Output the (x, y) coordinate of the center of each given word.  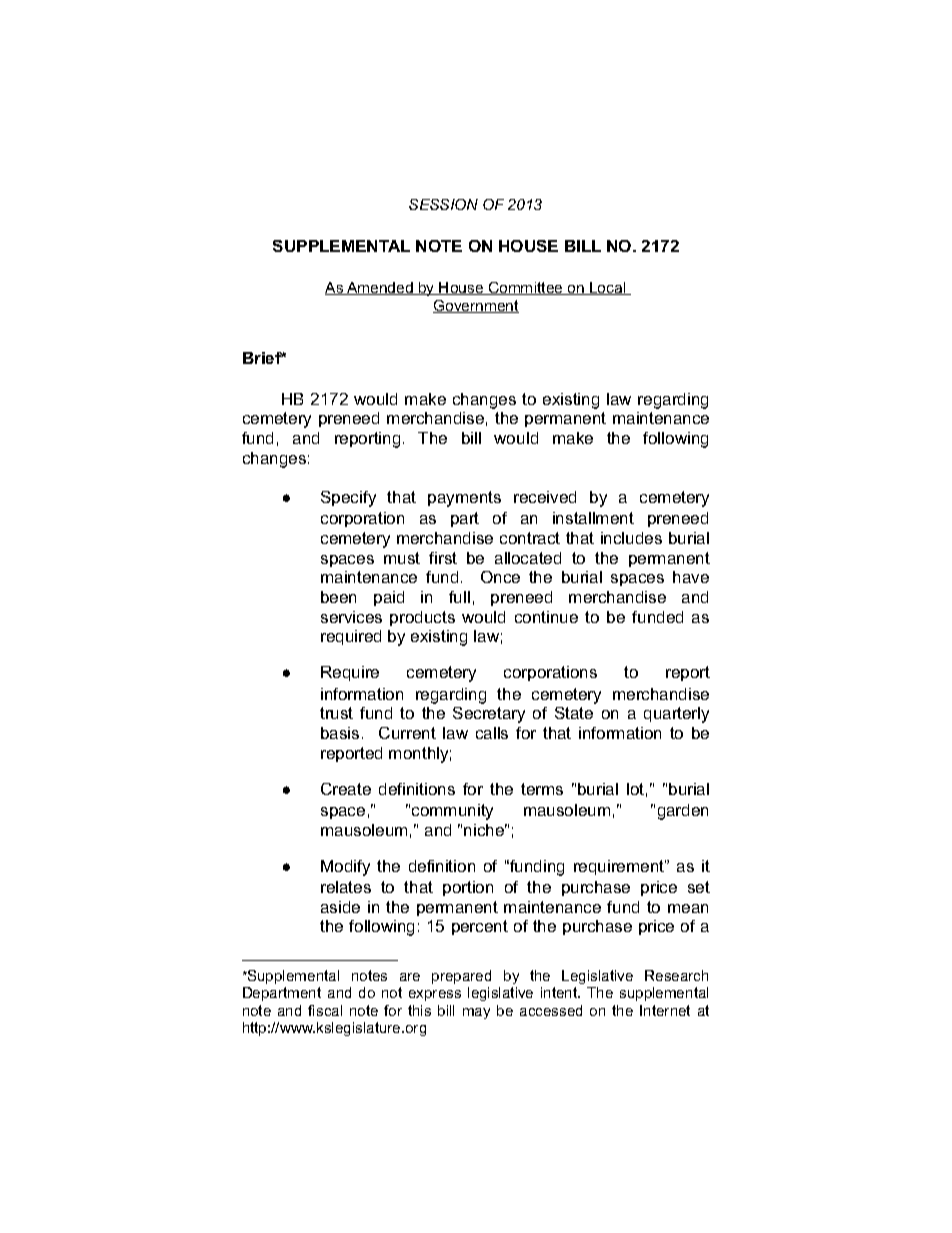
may (476, 1013)
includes (631, 538)
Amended (380, 288)
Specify (348, 499)
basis (340, 733)
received (545, 497)
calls (492, 733)
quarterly (676, 715)
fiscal (325, 1010)
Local (608, 288)
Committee (525, 288)
